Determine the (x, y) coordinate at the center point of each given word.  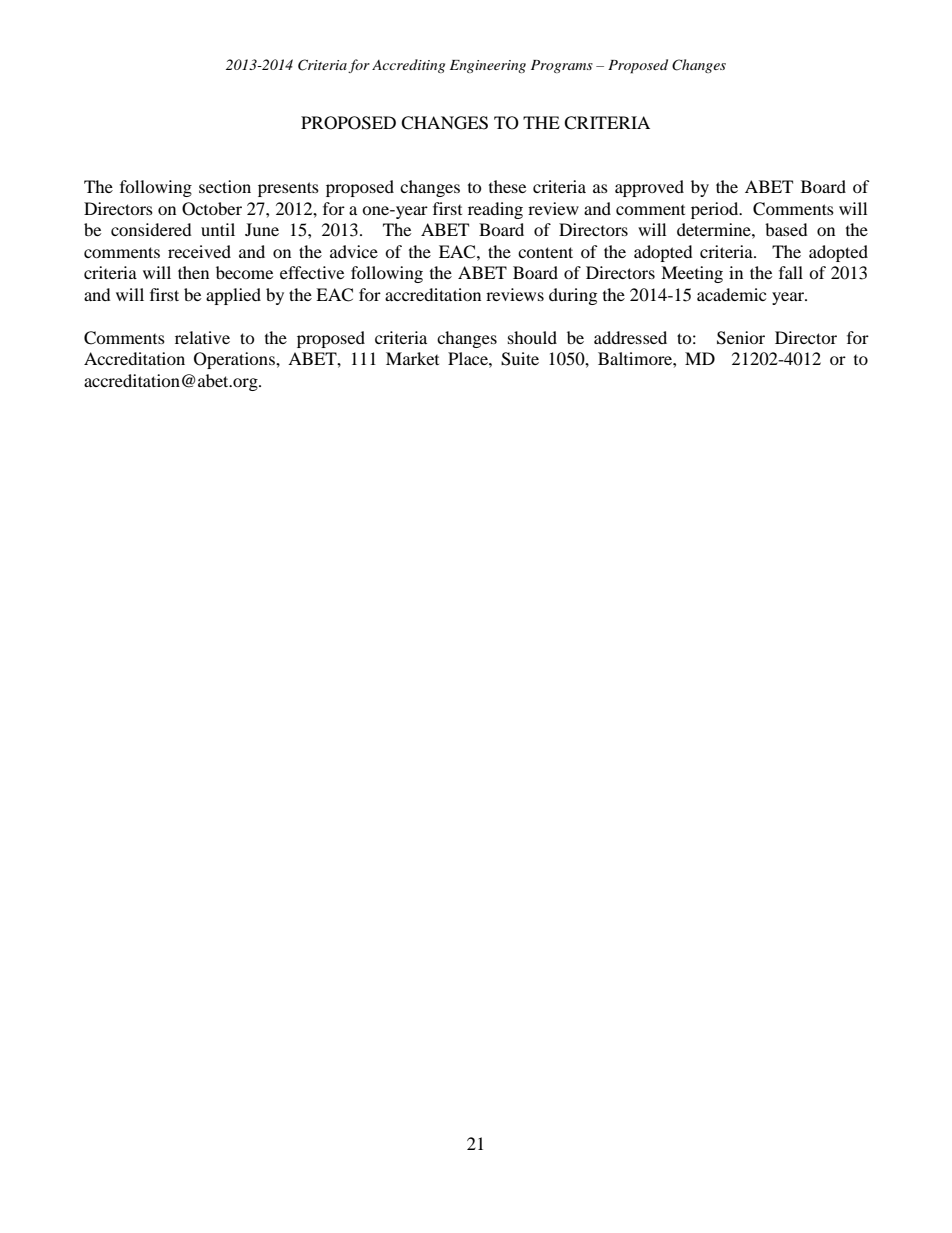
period (716, 210)
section (225, 186)
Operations (235, 360)
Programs (562, 66)
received (199, 251)
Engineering (488, 66)
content (545, 252)
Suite (520, 359)
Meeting (692, 274)
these (507, 186)
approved (649, 188)
